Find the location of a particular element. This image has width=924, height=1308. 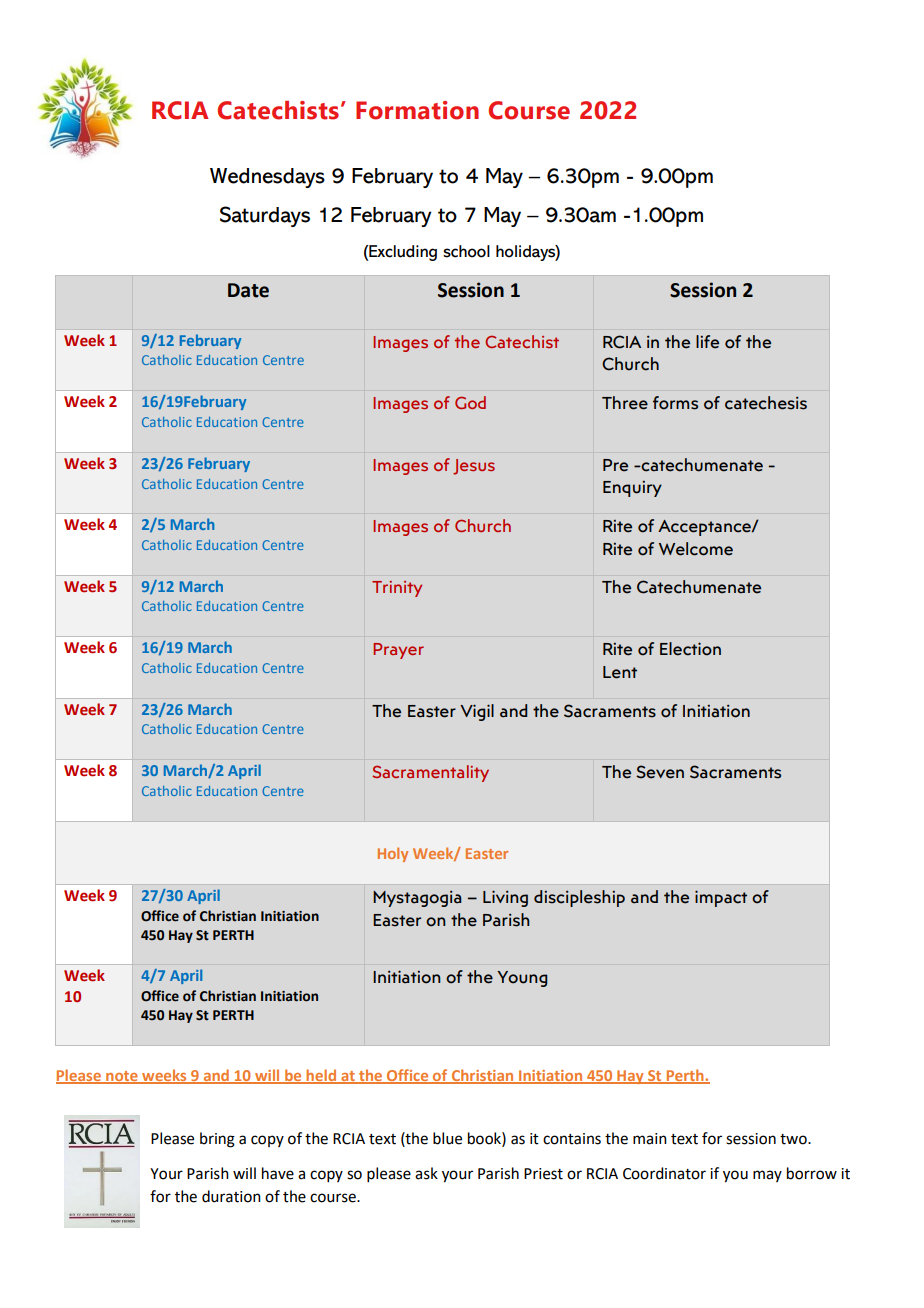

Wednesdays is located at coordinates (267, 178).
